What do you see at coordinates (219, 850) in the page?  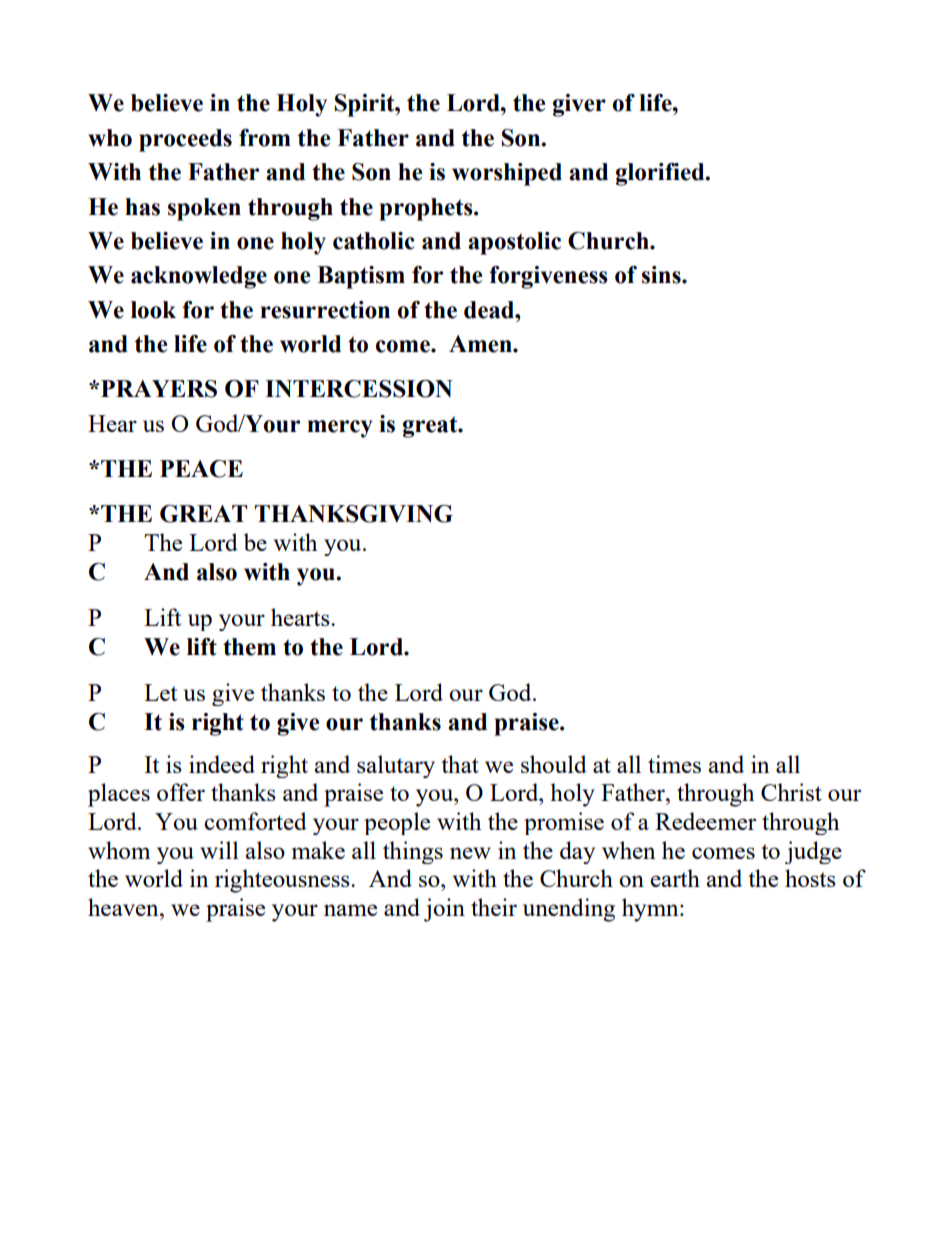 I see `will` at bounding box center [219, 850].
